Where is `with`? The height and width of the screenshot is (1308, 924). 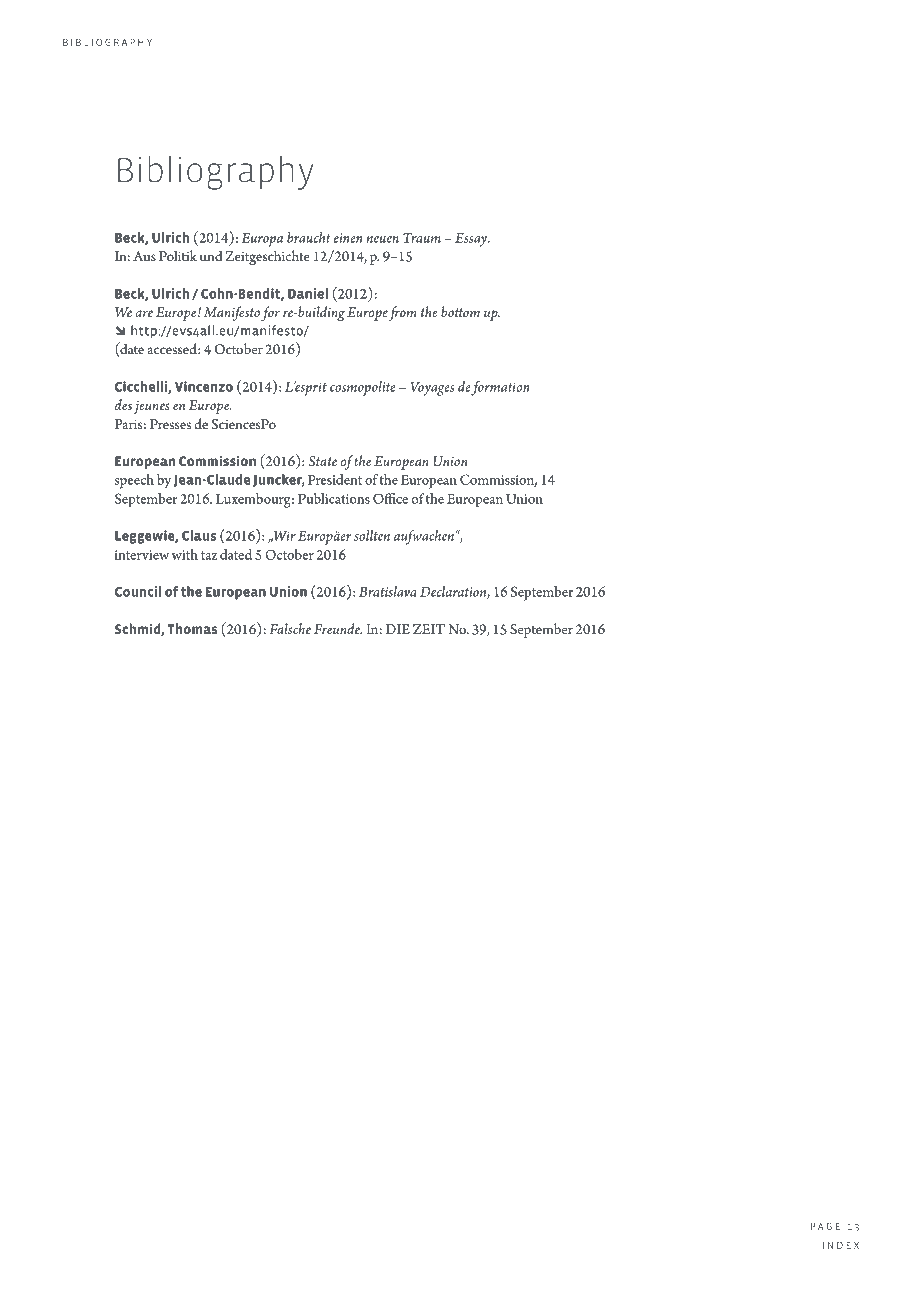 with is located at coordinates (184, 554).
